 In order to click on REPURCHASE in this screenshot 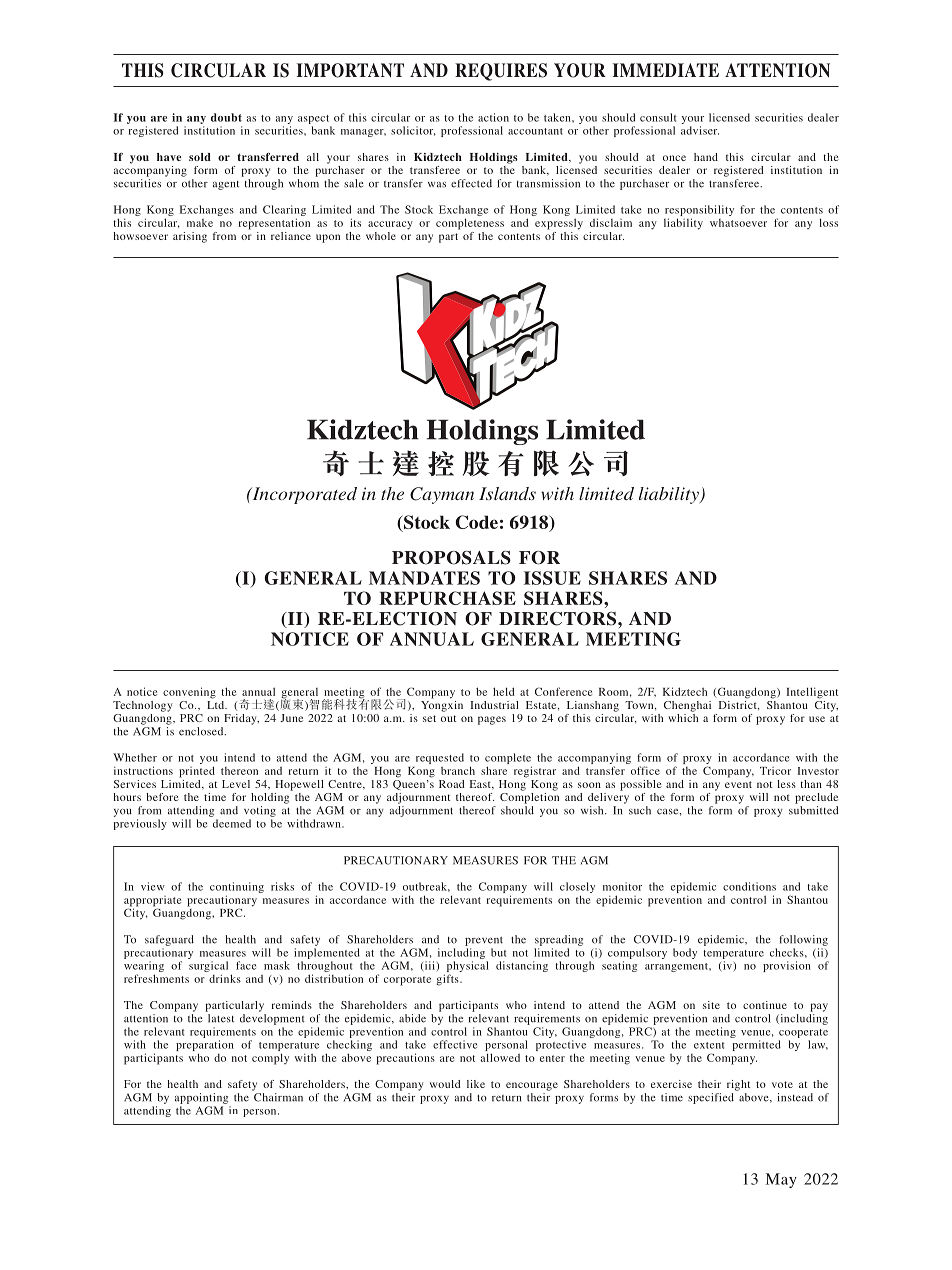, I will do `click(447, 598)`.
